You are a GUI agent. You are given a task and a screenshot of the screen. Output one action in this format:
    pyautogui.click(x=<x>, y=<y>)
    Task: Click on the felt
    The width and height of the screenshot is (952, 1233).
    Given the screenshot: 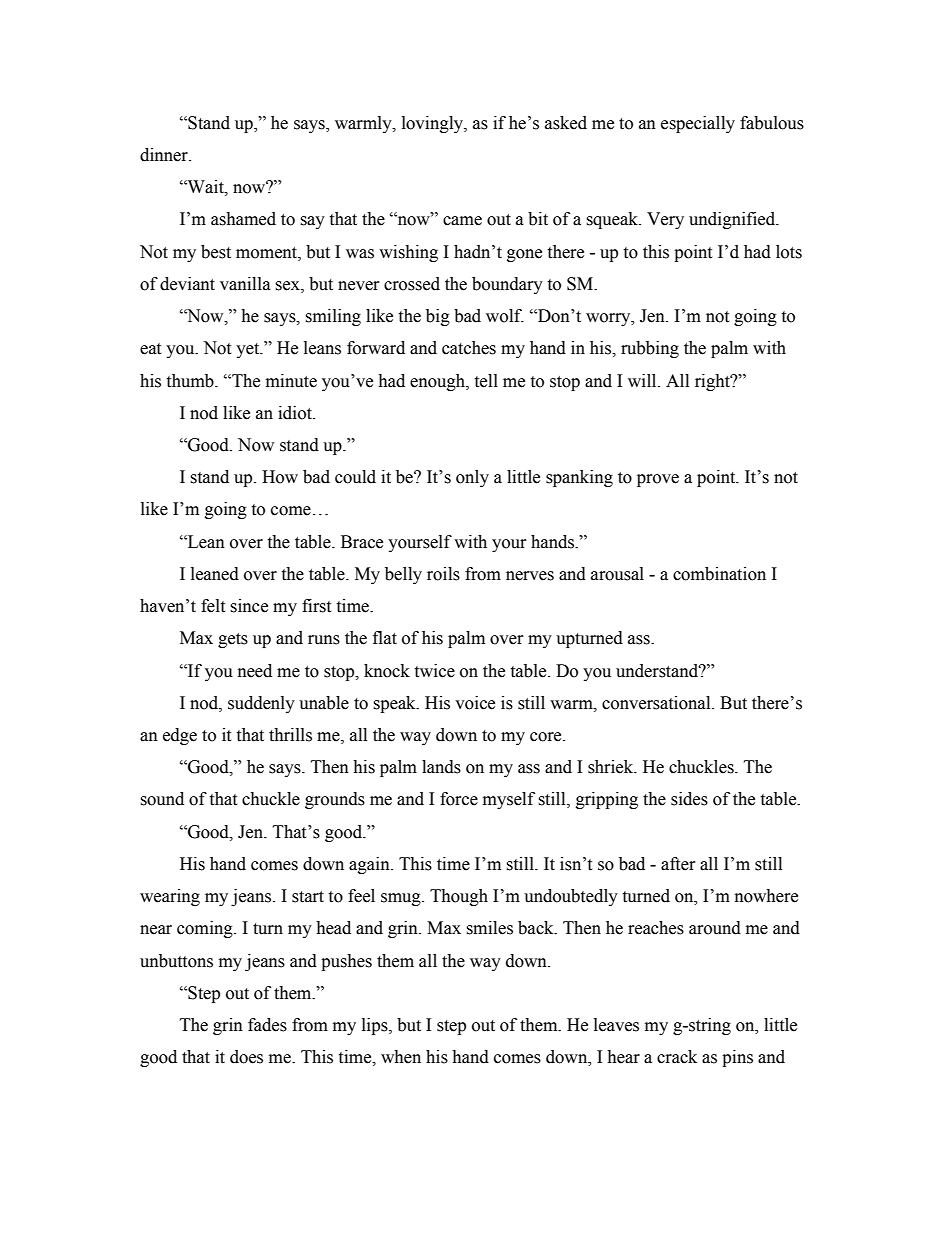 What is the action you would take?
    pyautogui.click(x=213, y=606)
